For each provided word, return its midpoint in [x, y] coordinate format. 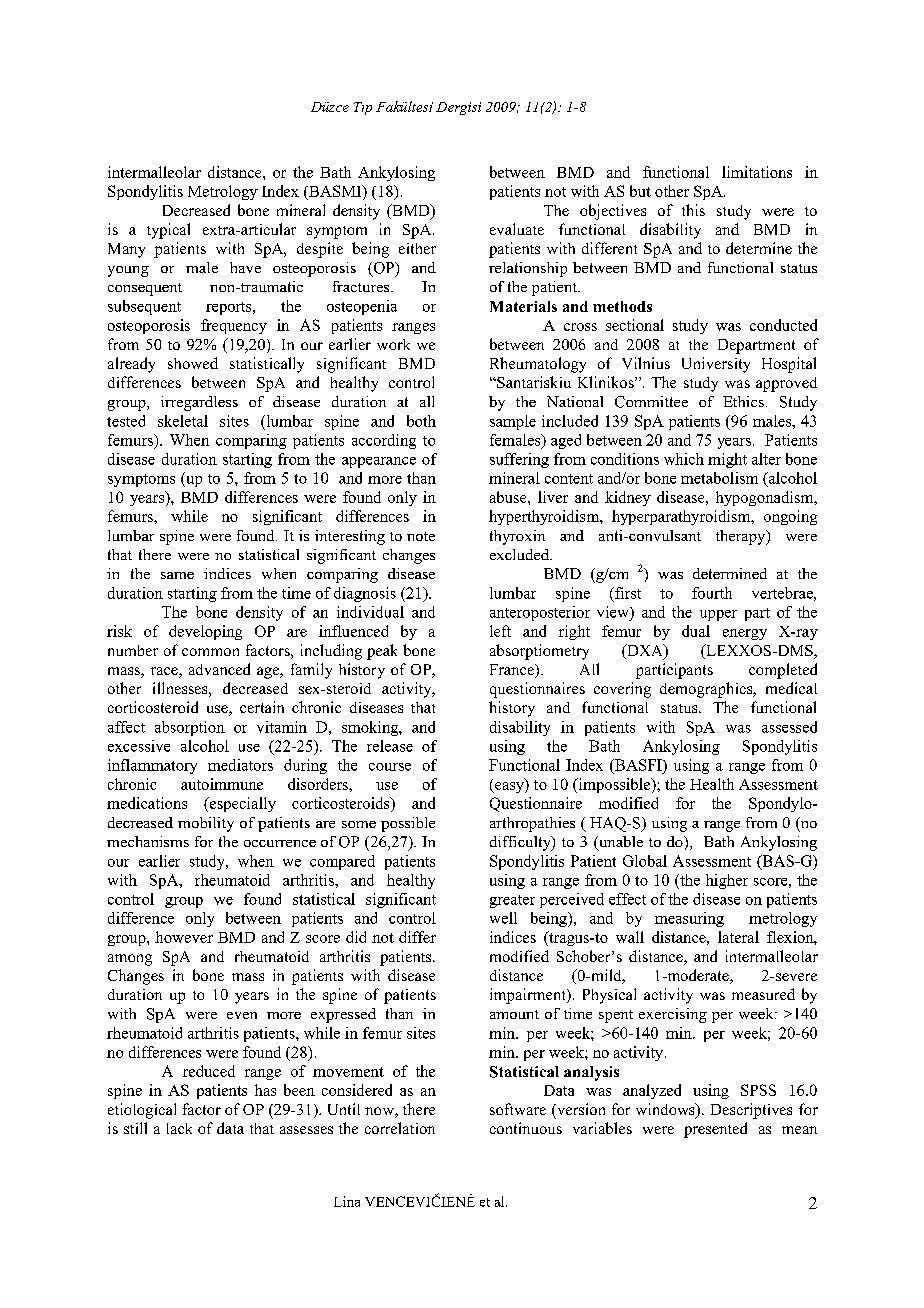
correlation [400, 1128]
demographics [707, 690]
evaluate [517, 229]
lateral [738, 937]
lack [179, 1128]
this [693, 210]
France [513, 671]
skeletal [183, 421]
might [727, 460]
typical [168, 231]
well [503, 918]
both [421, 421]
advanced [219, 669]
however [184, 937]
